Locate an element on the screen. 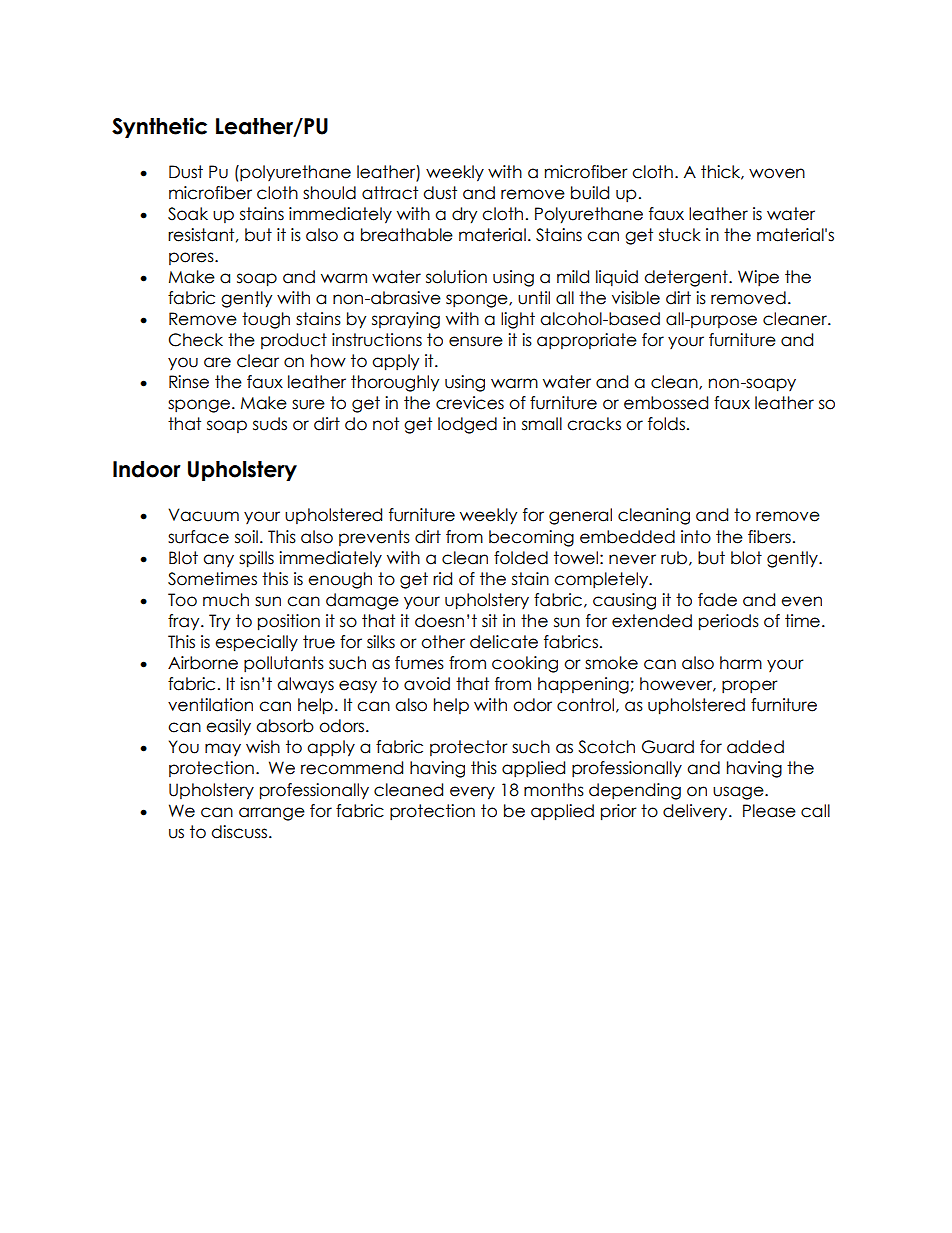 This screenshot has width=952, height=1233. discuss is located at coordinates (240, 832).
